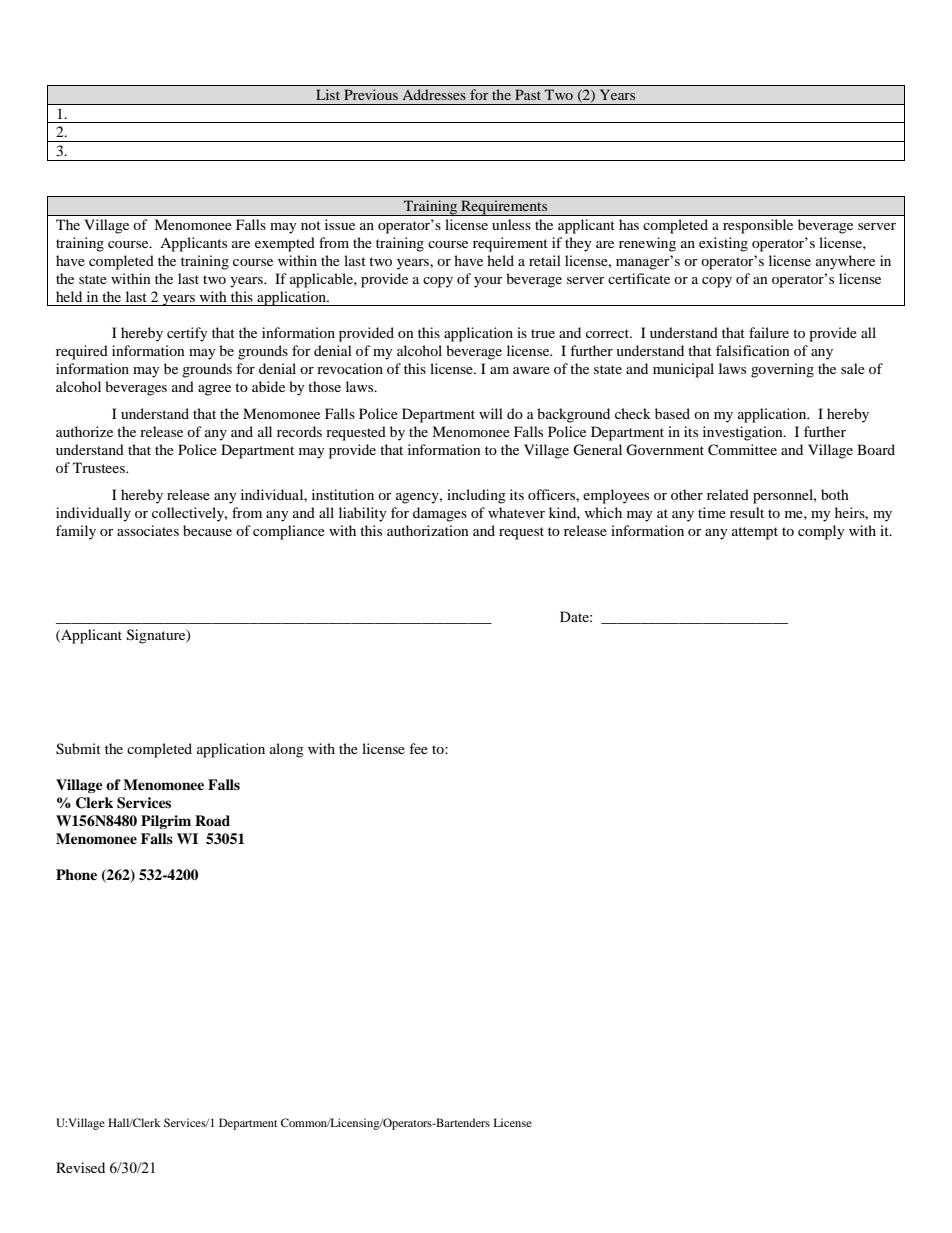 The height and width of the screenshot is (1233, 952). Describe the element at coordinates (723, 244) in the screenshot. I see `existing` at that location.
